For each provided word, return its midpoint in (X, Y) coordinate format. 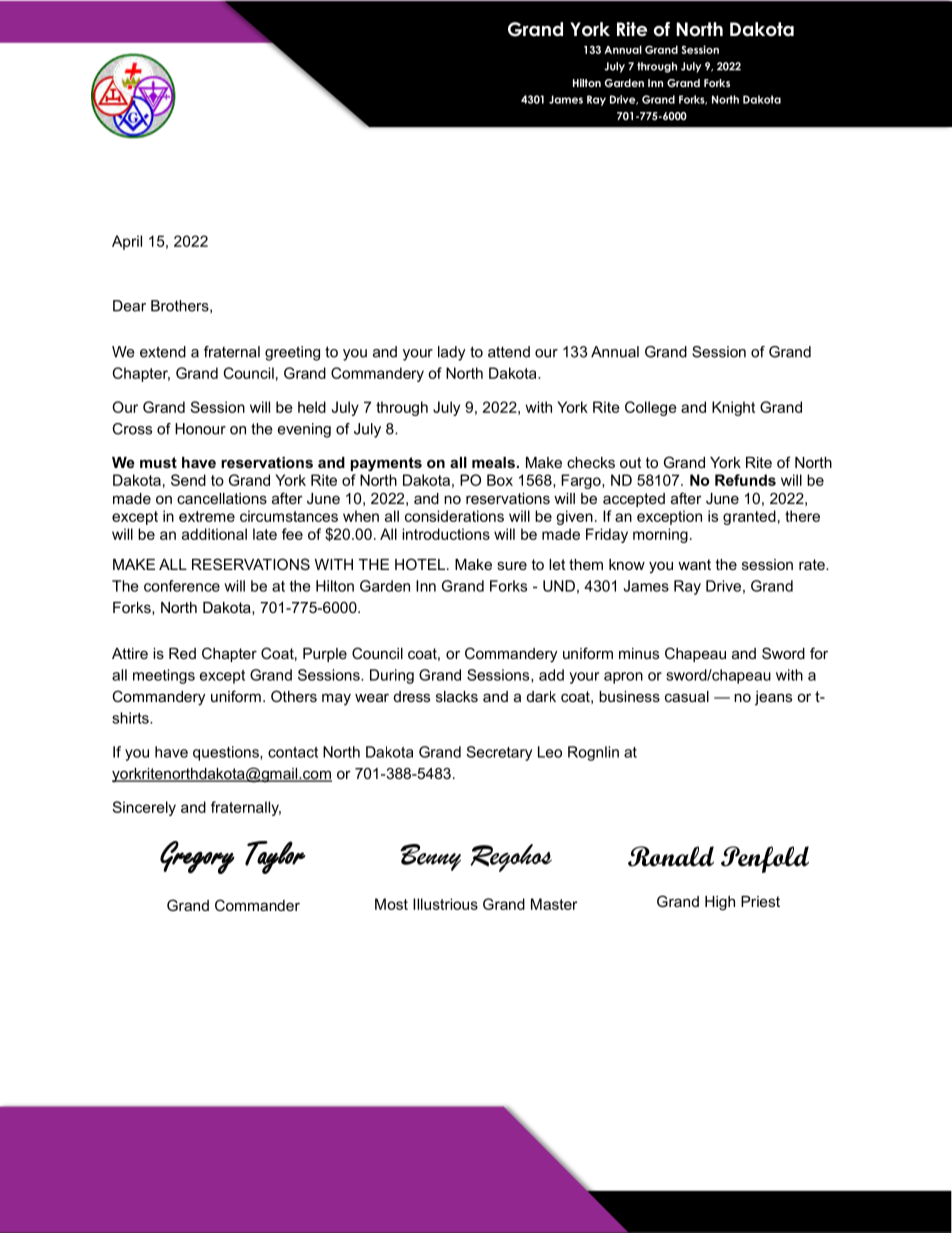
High (720, 903)
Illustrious (445, 904)
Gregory (197, 857)
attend (509, 352)
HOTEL (420, 564)
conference (182, 586)
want (694, 564)
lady (452, 353)
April (127, 242)
